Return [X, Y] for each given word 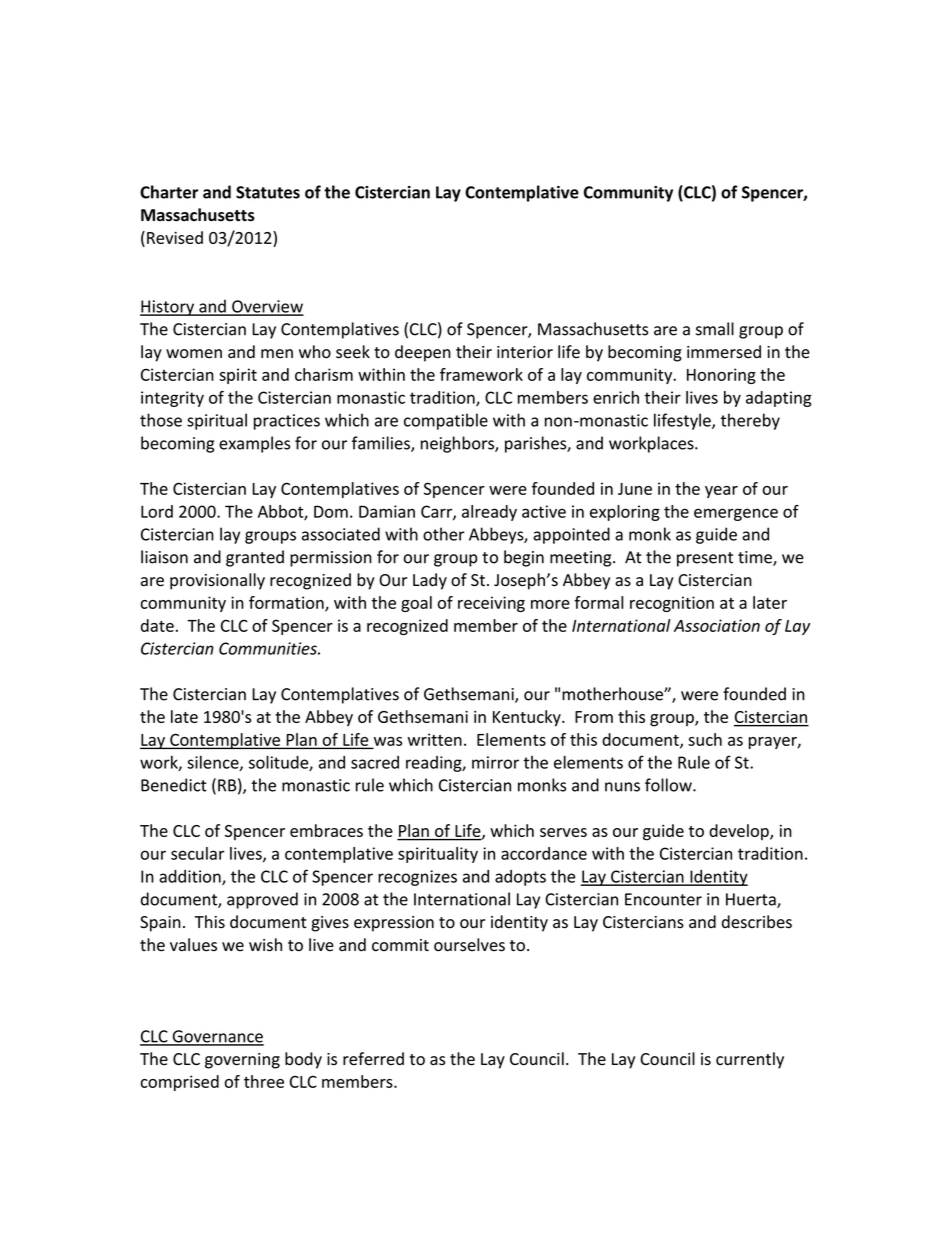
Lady [430, 581]
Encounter [663, 899]
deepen [423, 353]
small [715, 329]
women [194, 353]
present [705, 559]
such [705, 739]
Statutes [268, 192]
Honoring [721, 376]
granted [255, 558]
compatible [446, 421]
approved [262, 900]
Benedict [174, 785]
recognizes [417, 878]
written [434, 739]
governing [242, 1061]
